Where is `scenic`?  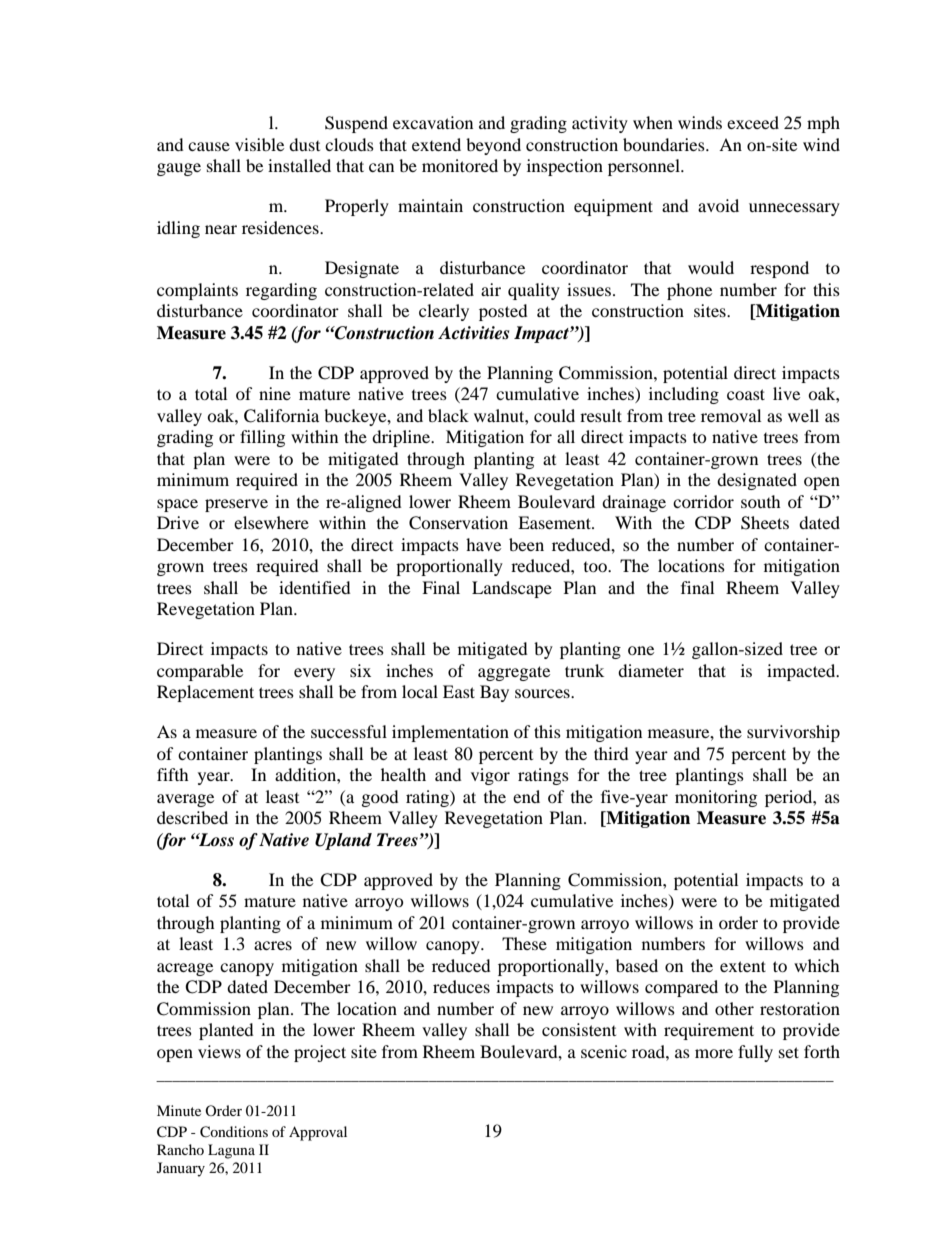
scenic is located at coordinates (604, 1051).
